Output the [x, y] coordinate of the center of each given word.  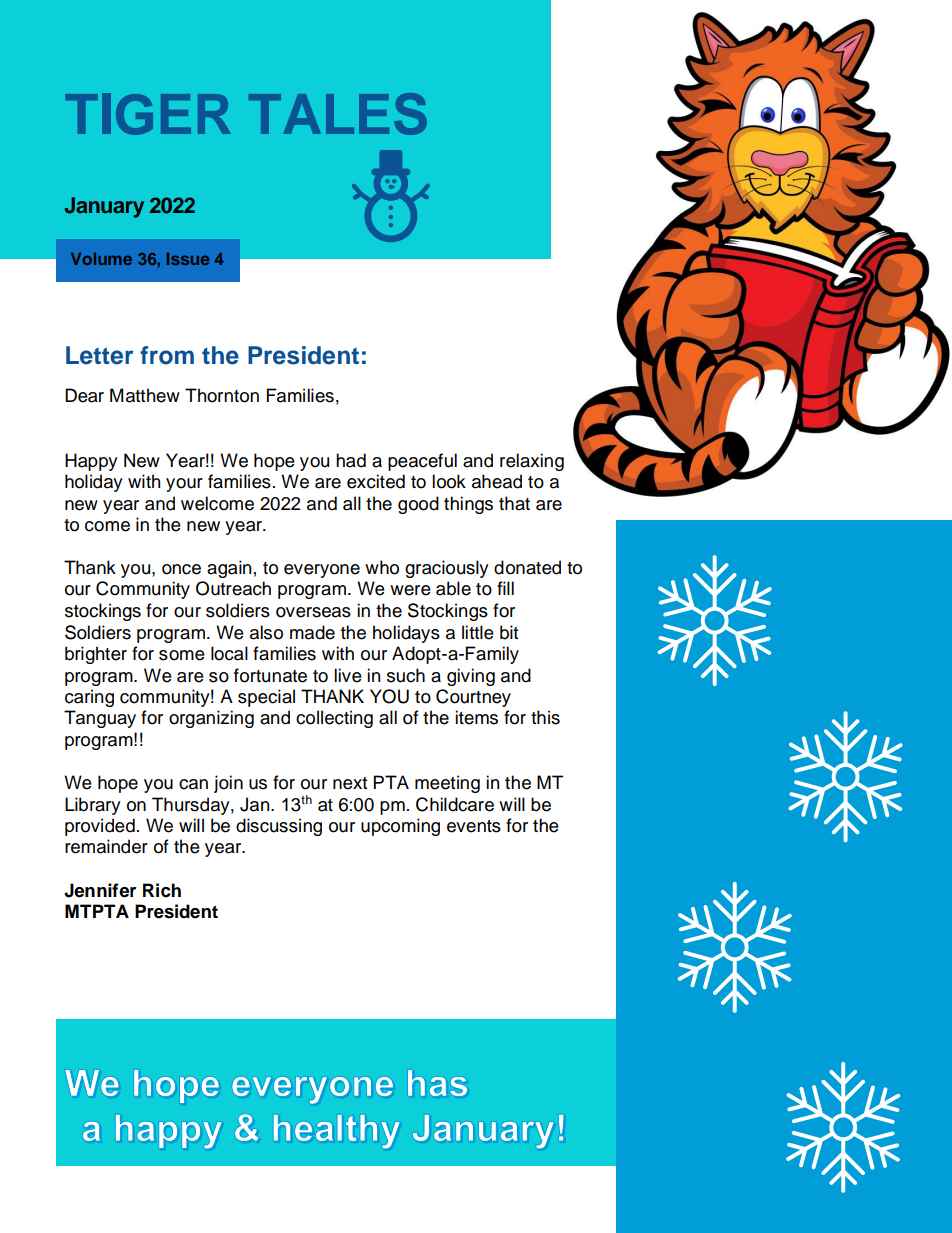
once [181, 569]
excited [376, 481]
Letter [99, 355]
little [478, 632]
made [312, 632]
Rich [162, 890]
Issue [187, 258]
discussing [279, 827]
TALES [338, 114]
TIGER [148, 114]
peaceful [422, 462]
